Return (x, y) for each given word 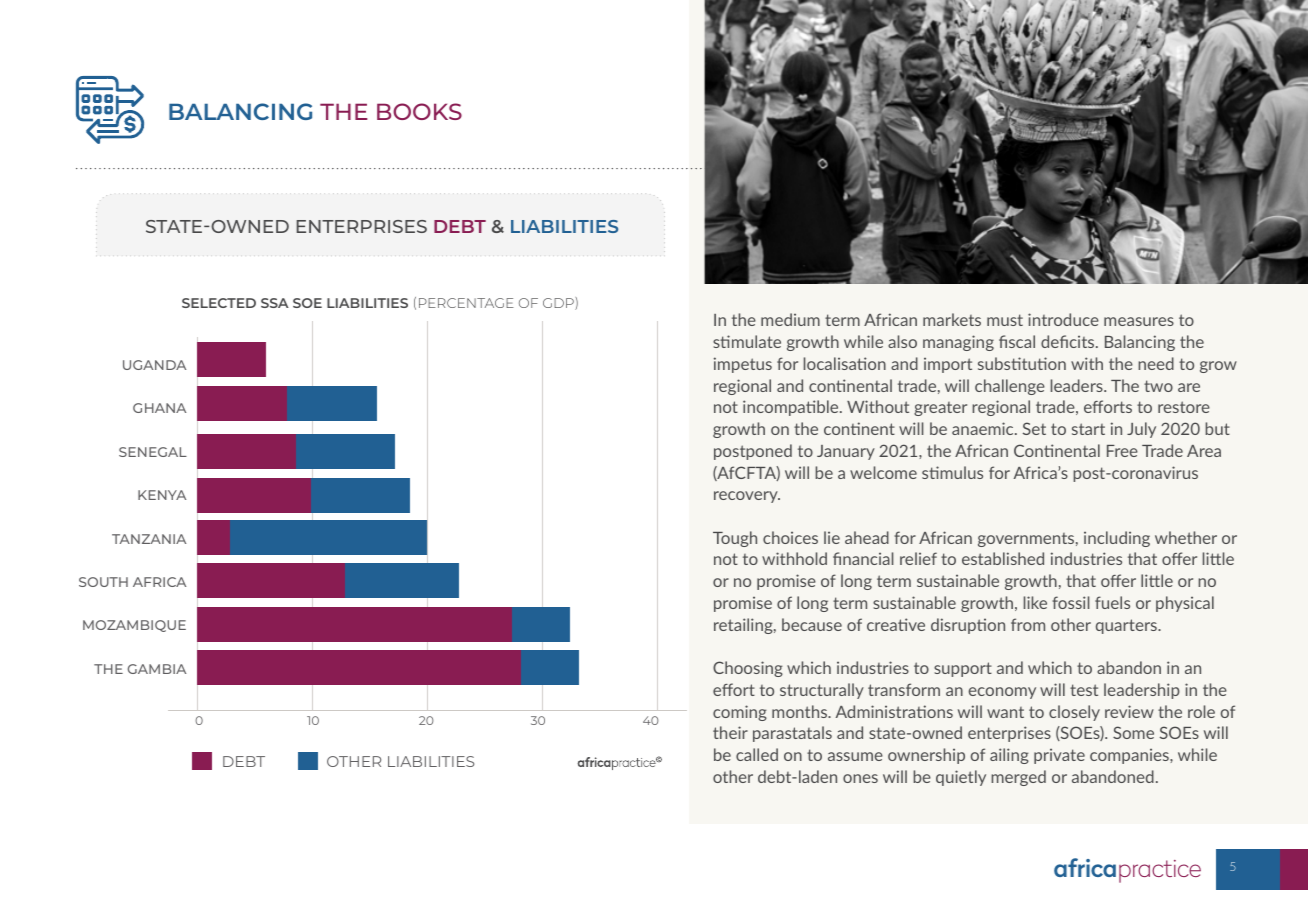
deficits (1069, 341)
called (757, 754)
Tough (735, 539)
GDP (559, 303)
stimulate (747, 341)
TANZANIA (149, 539)
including (1117, 539)
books (419, 111)
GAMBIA (157, 669)
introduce (1063, 319)
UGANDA (154, 365)
